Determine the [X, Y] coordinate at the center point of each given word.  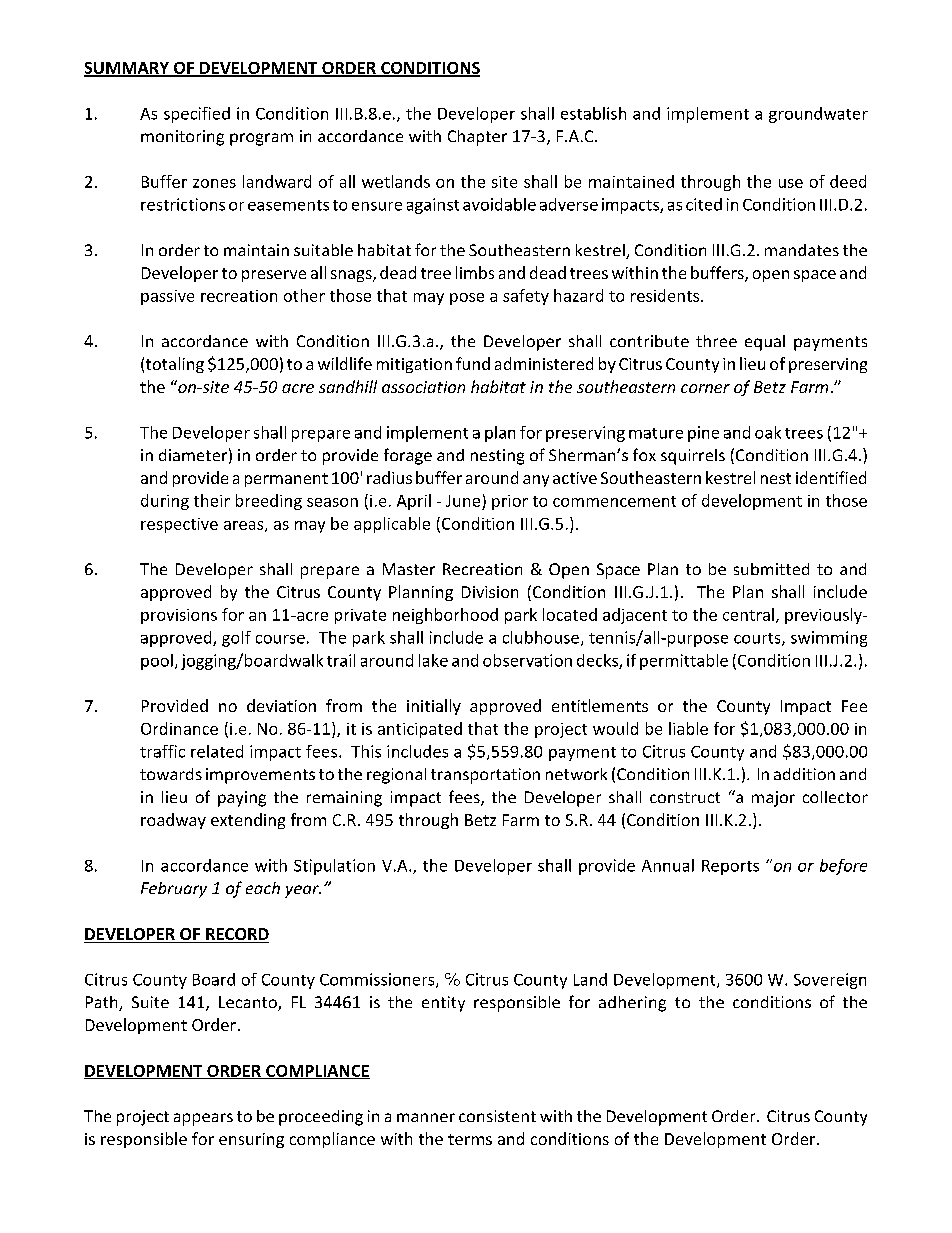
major [773, 799]
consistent [497, 1116]
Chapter [477, 138]
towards [171, 774]
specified [197, 115]
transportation [485, 776]
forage [408, 456]
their [212, 500]
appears [203, 1119]
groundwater [818, 115]
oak [768, 432]
